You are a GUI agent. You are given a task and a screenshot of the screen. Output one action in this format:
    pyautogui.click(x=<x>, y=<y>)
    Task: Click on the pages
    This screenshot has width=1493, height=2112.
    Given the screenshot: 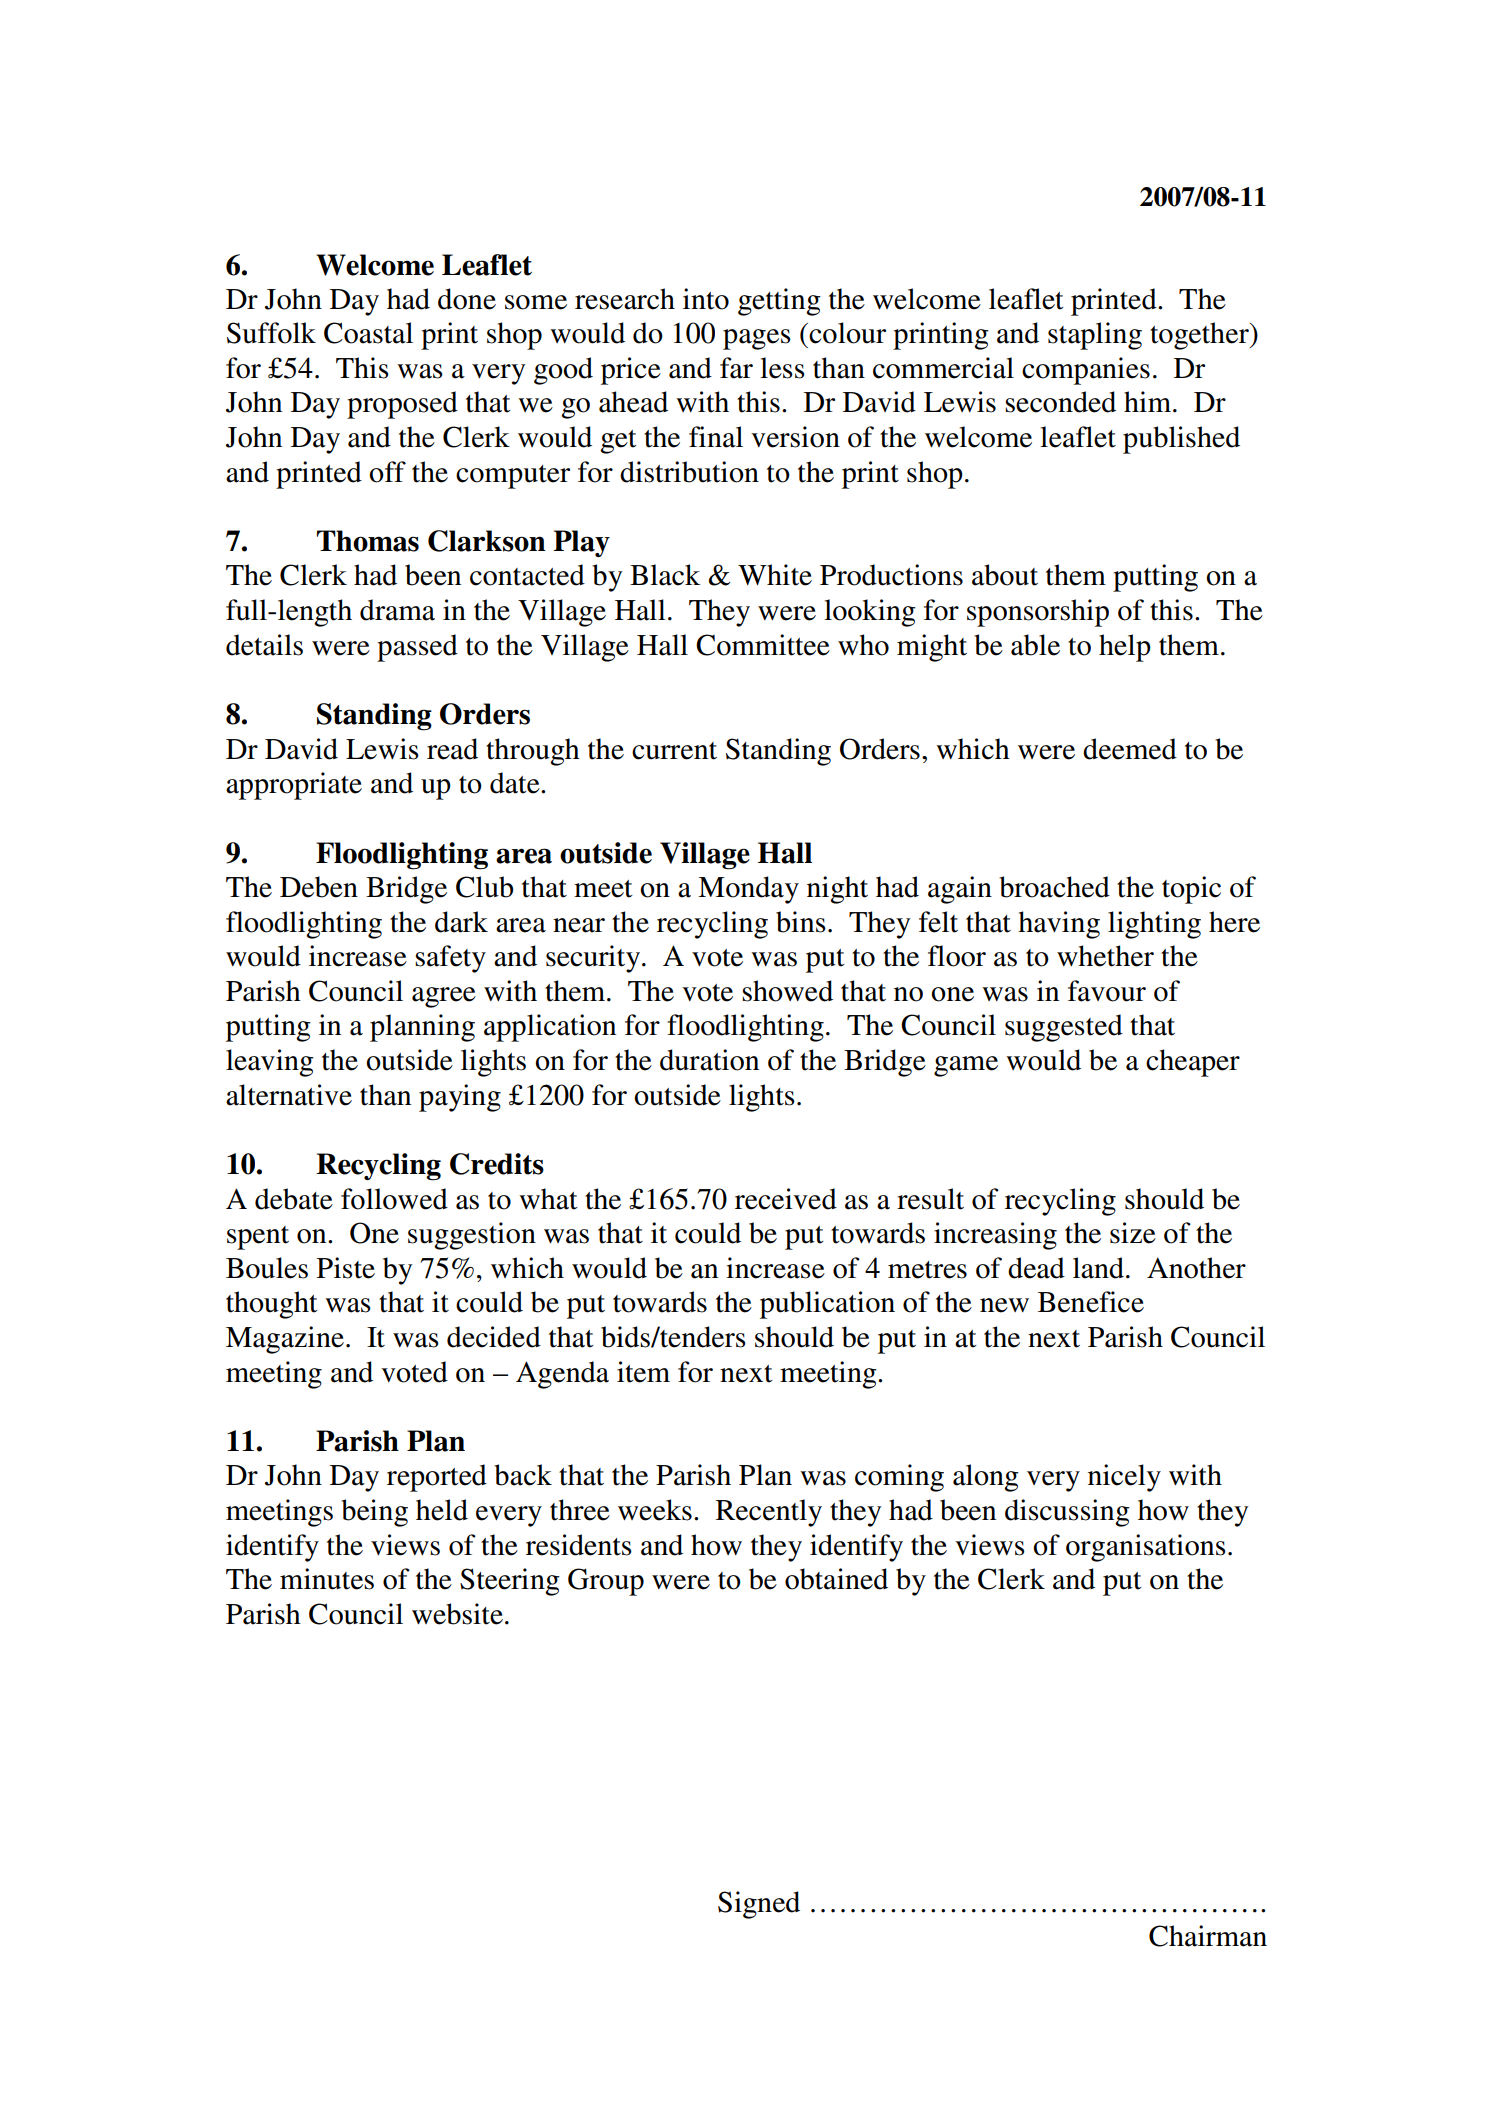 What is the action you would take?
    pyautogui.click(x=757, y=339)
